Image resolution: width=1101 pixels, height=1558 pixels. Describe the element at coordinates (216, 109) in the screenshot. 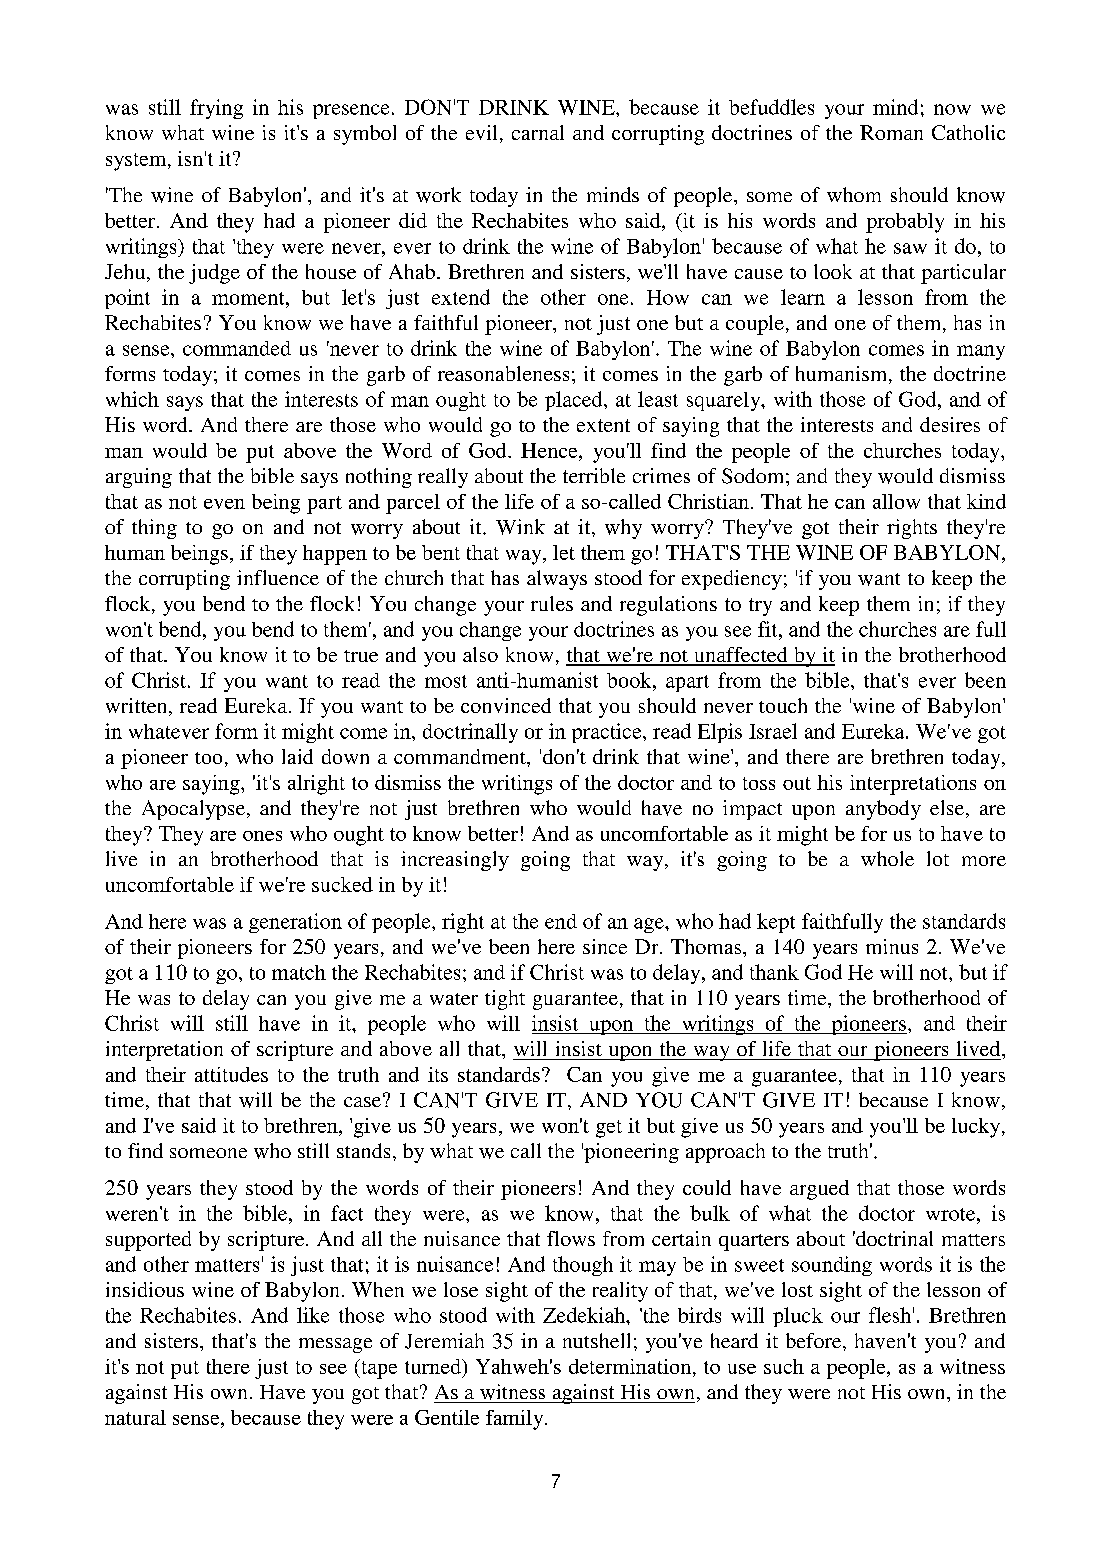

I see `frying` at that location.
